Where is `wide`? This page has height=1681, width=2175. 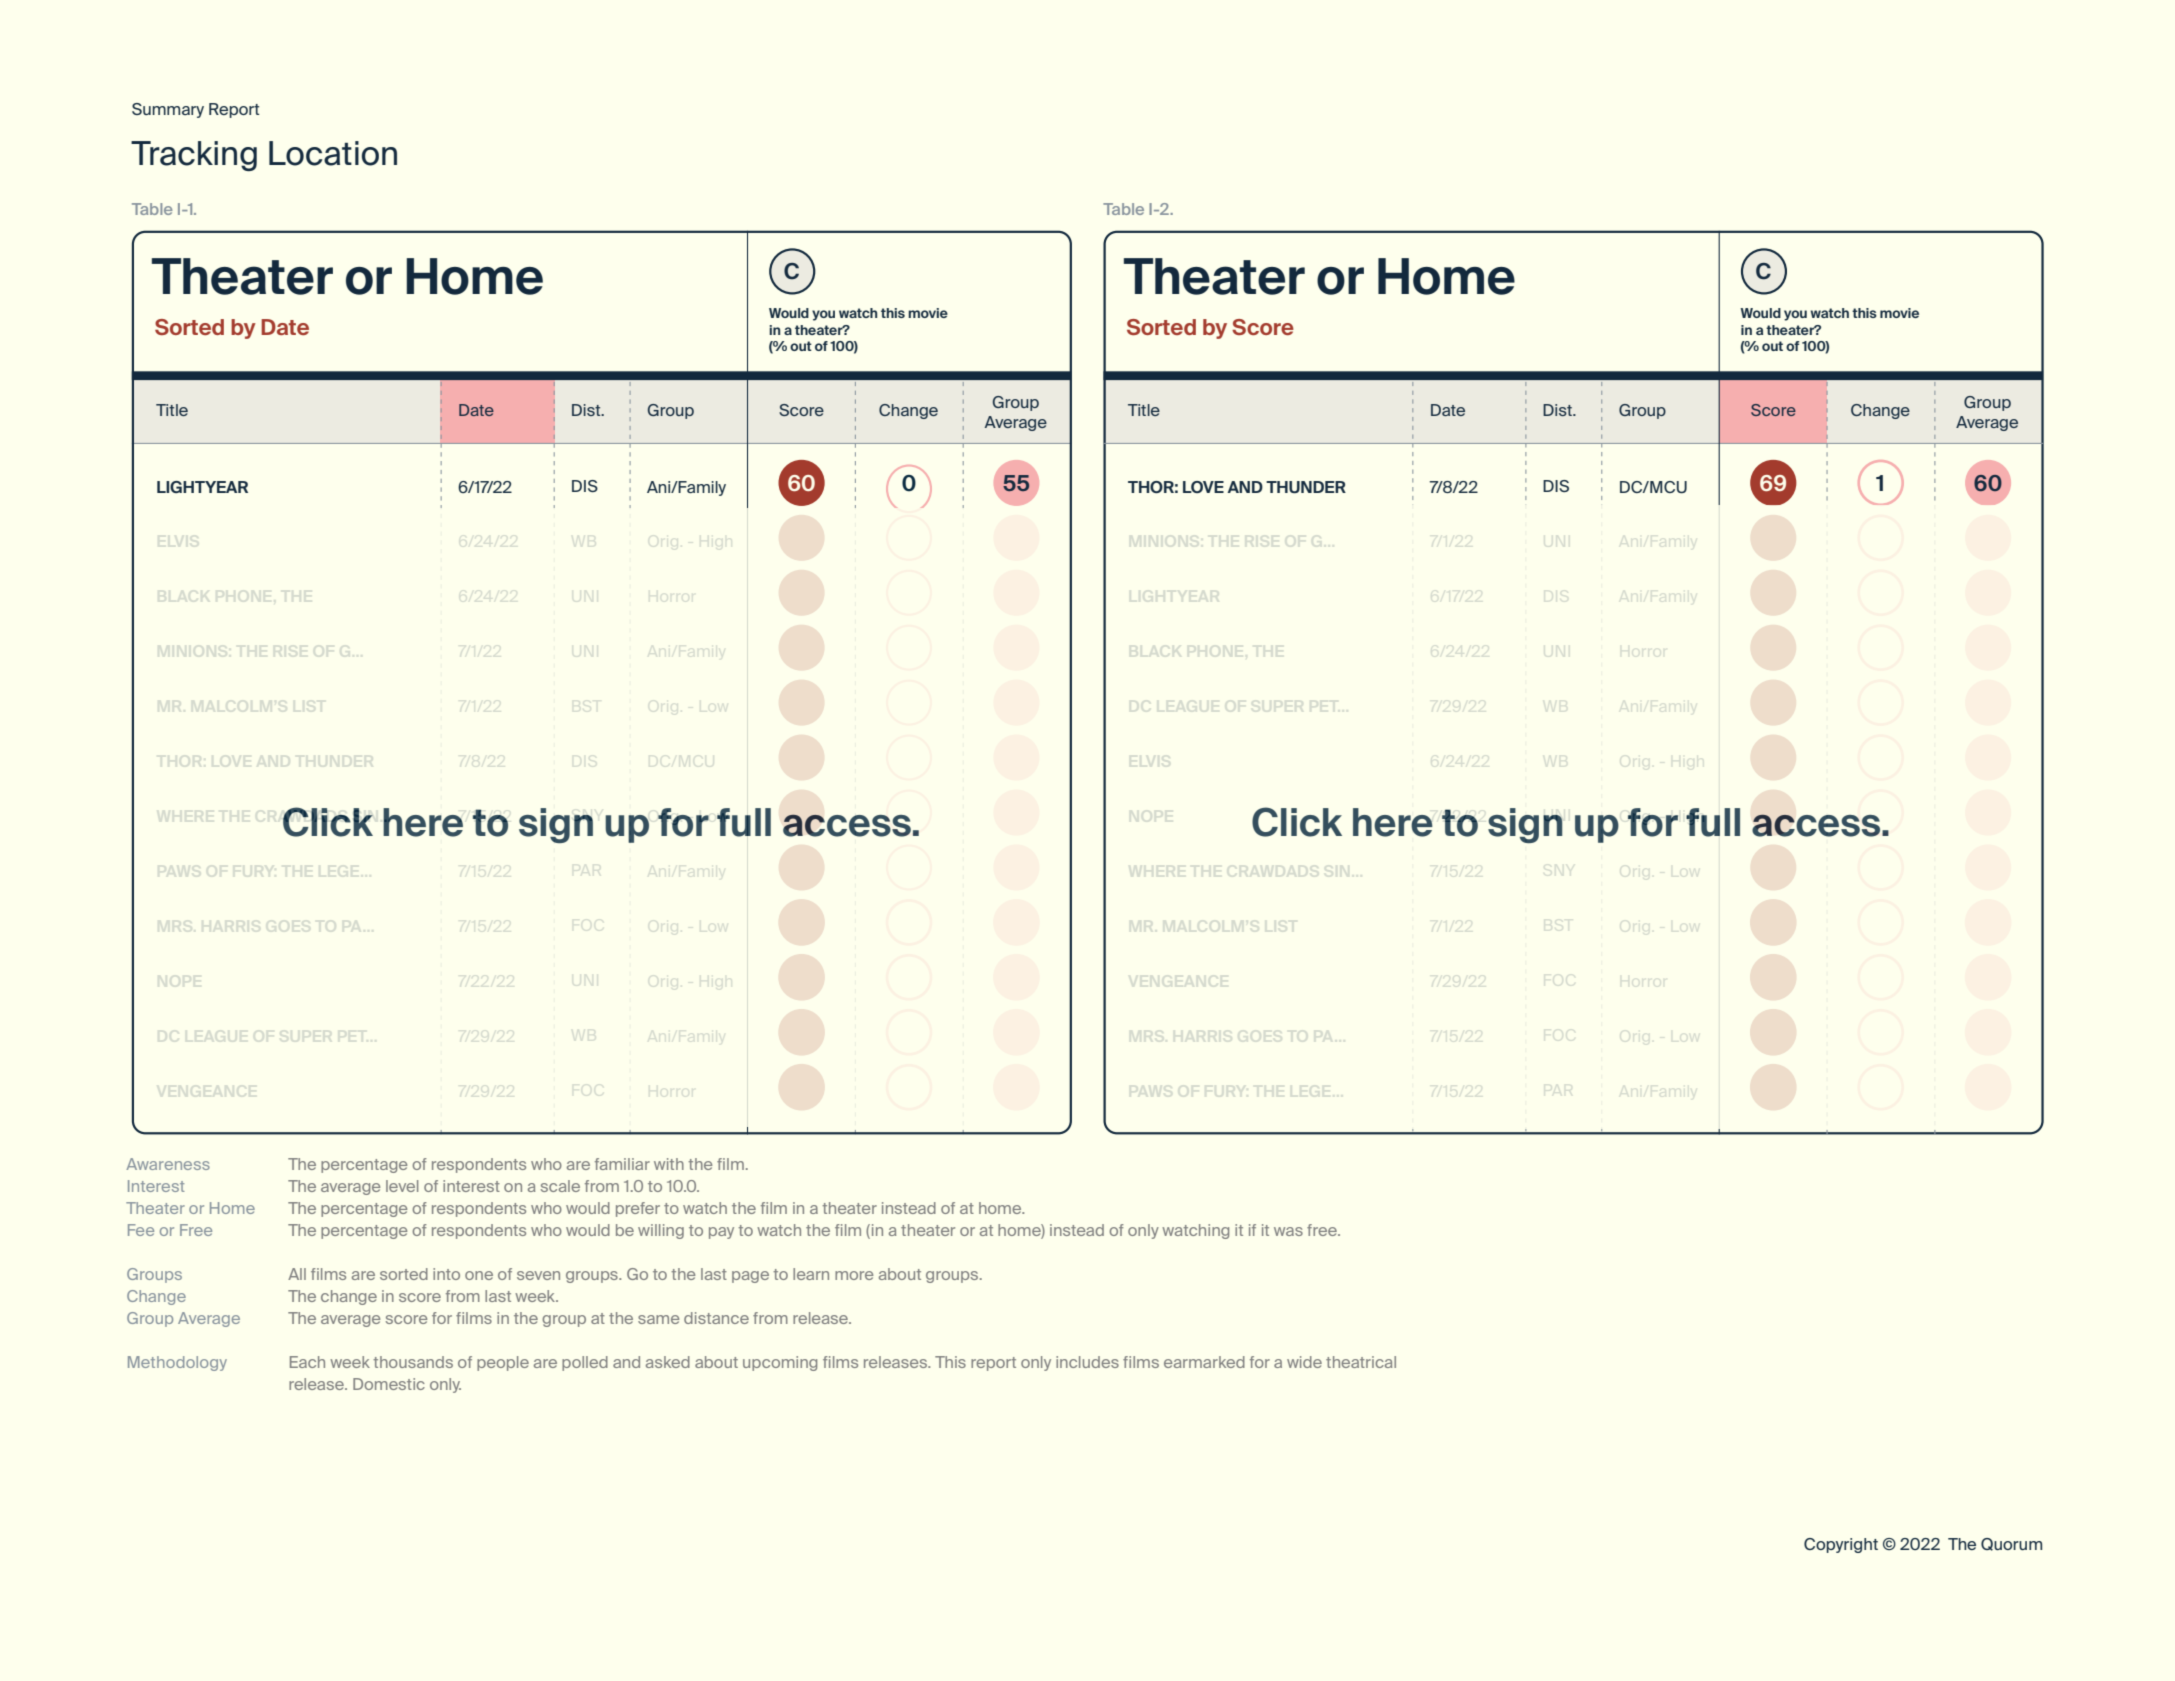 wide is located at coordinates (1304, 1362).
